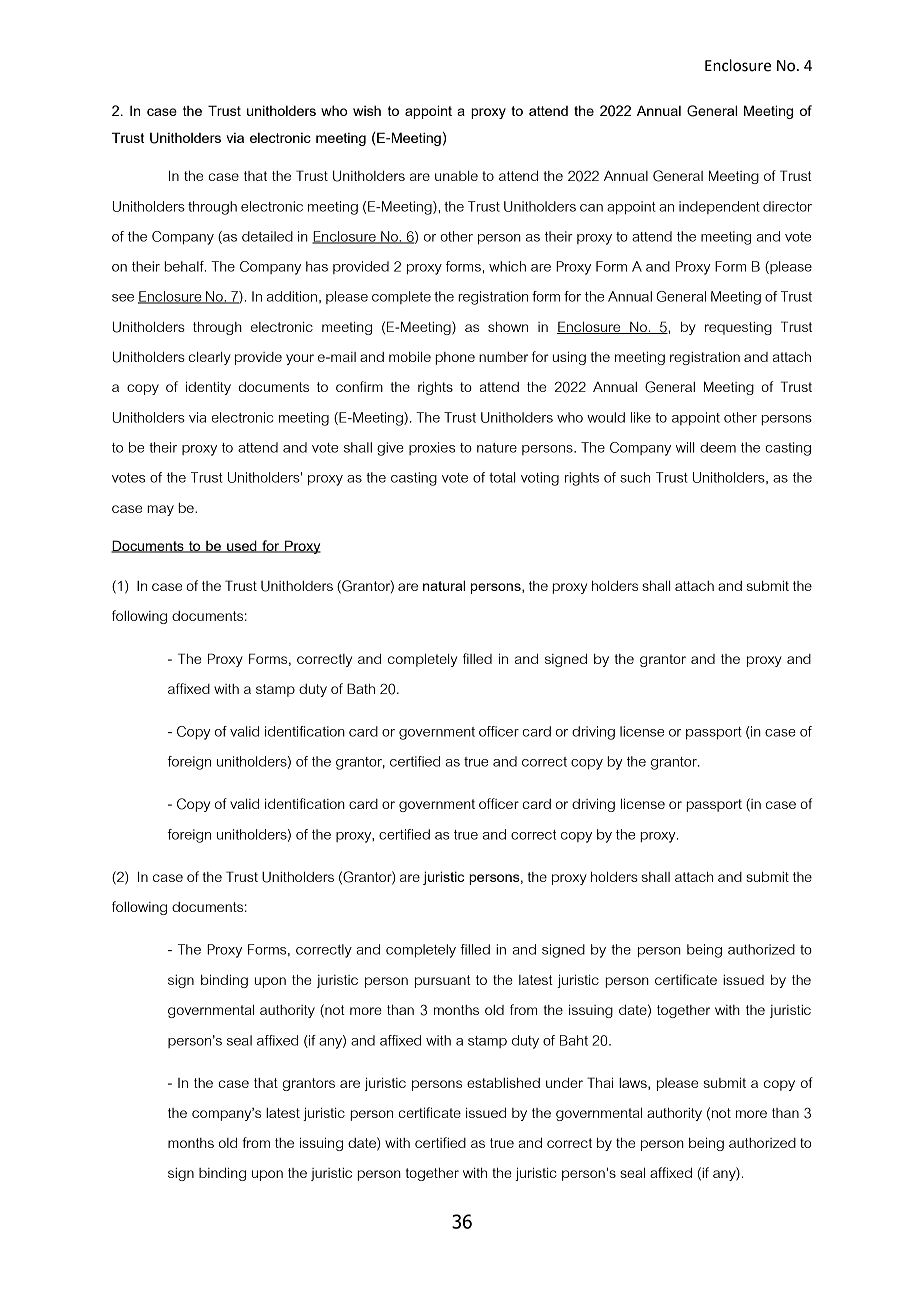  Describe the element at coordinates (444, 585) in the screenshot. I see `natural` at that location.
